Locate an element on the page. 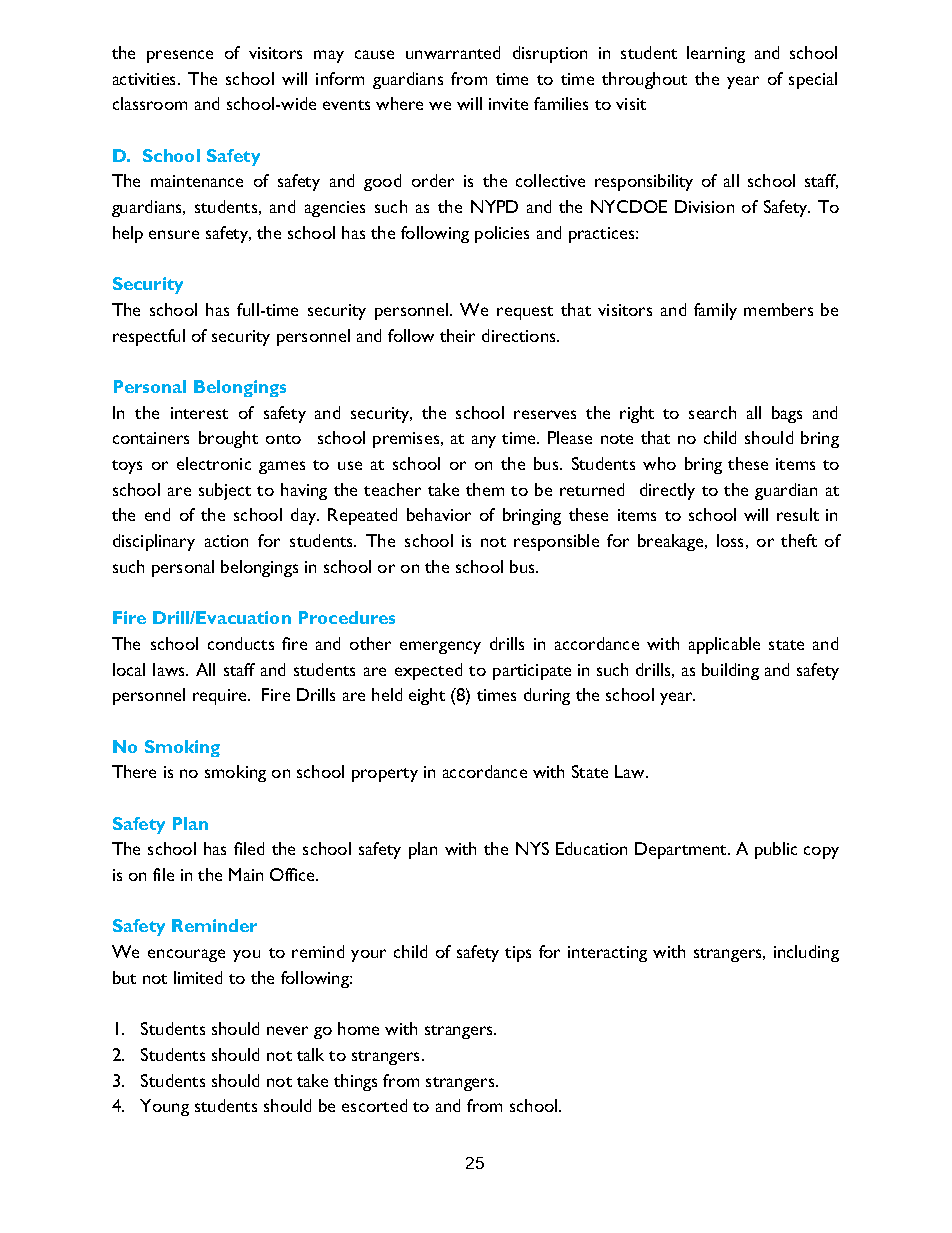  behavior is located at coordinates (439, 514).
